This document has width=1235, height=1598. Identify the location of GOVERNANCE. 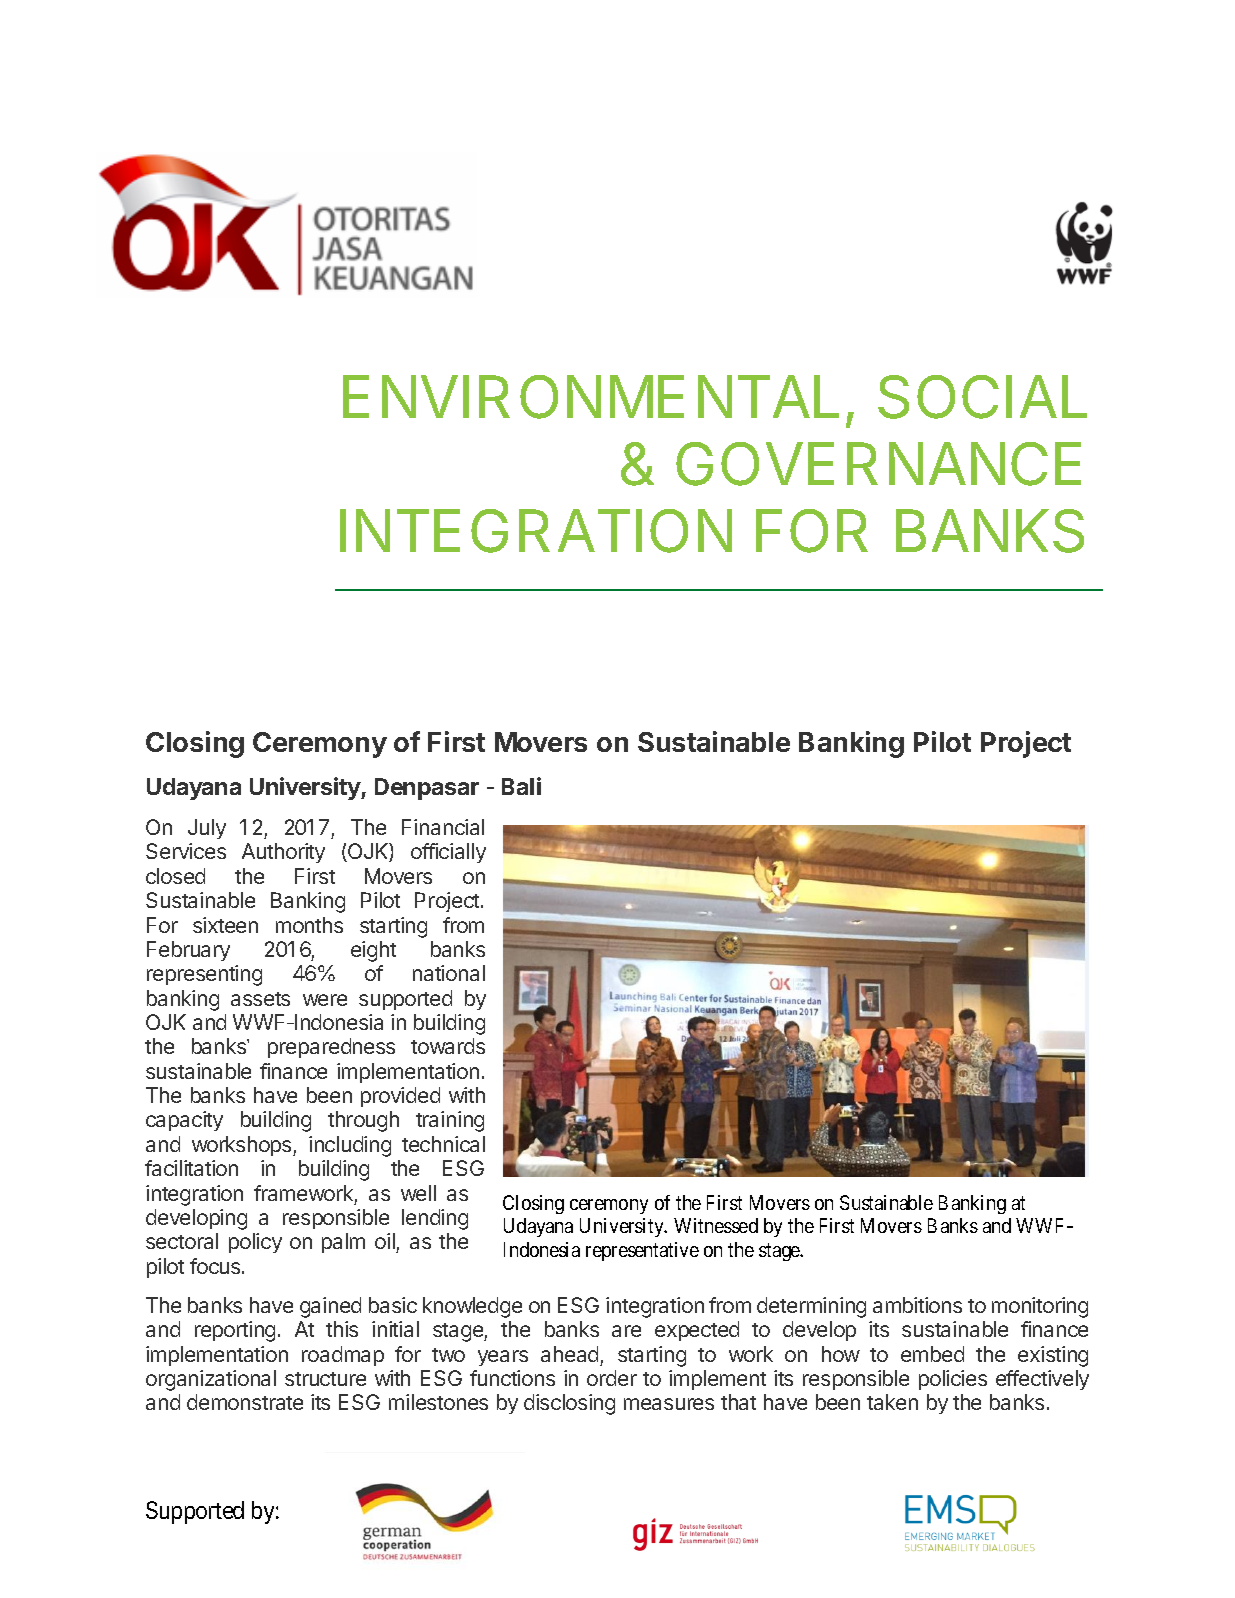
(878, 464).
